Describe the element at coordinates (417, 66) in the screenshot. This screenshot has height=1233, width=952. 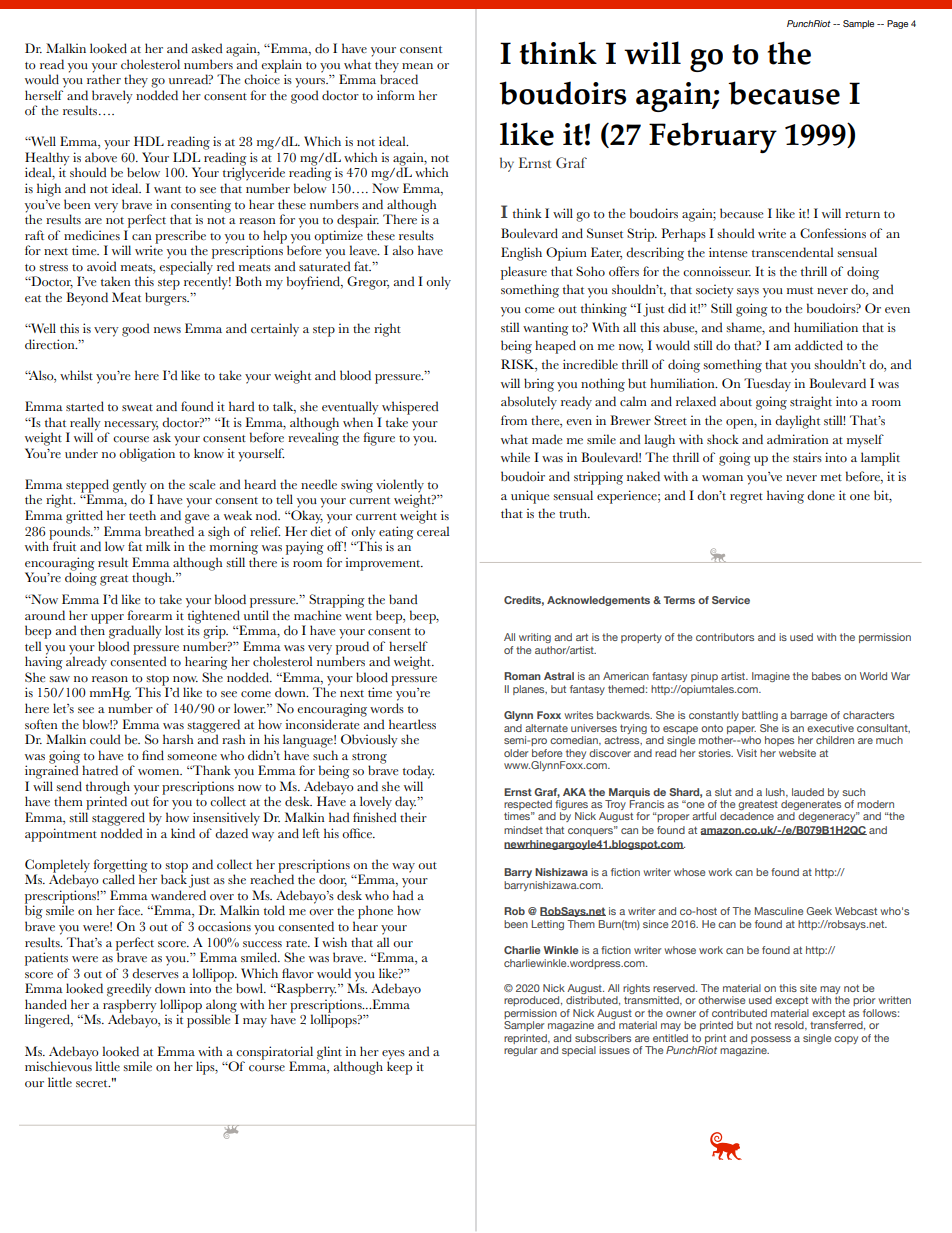
I see `mean` at that location.
